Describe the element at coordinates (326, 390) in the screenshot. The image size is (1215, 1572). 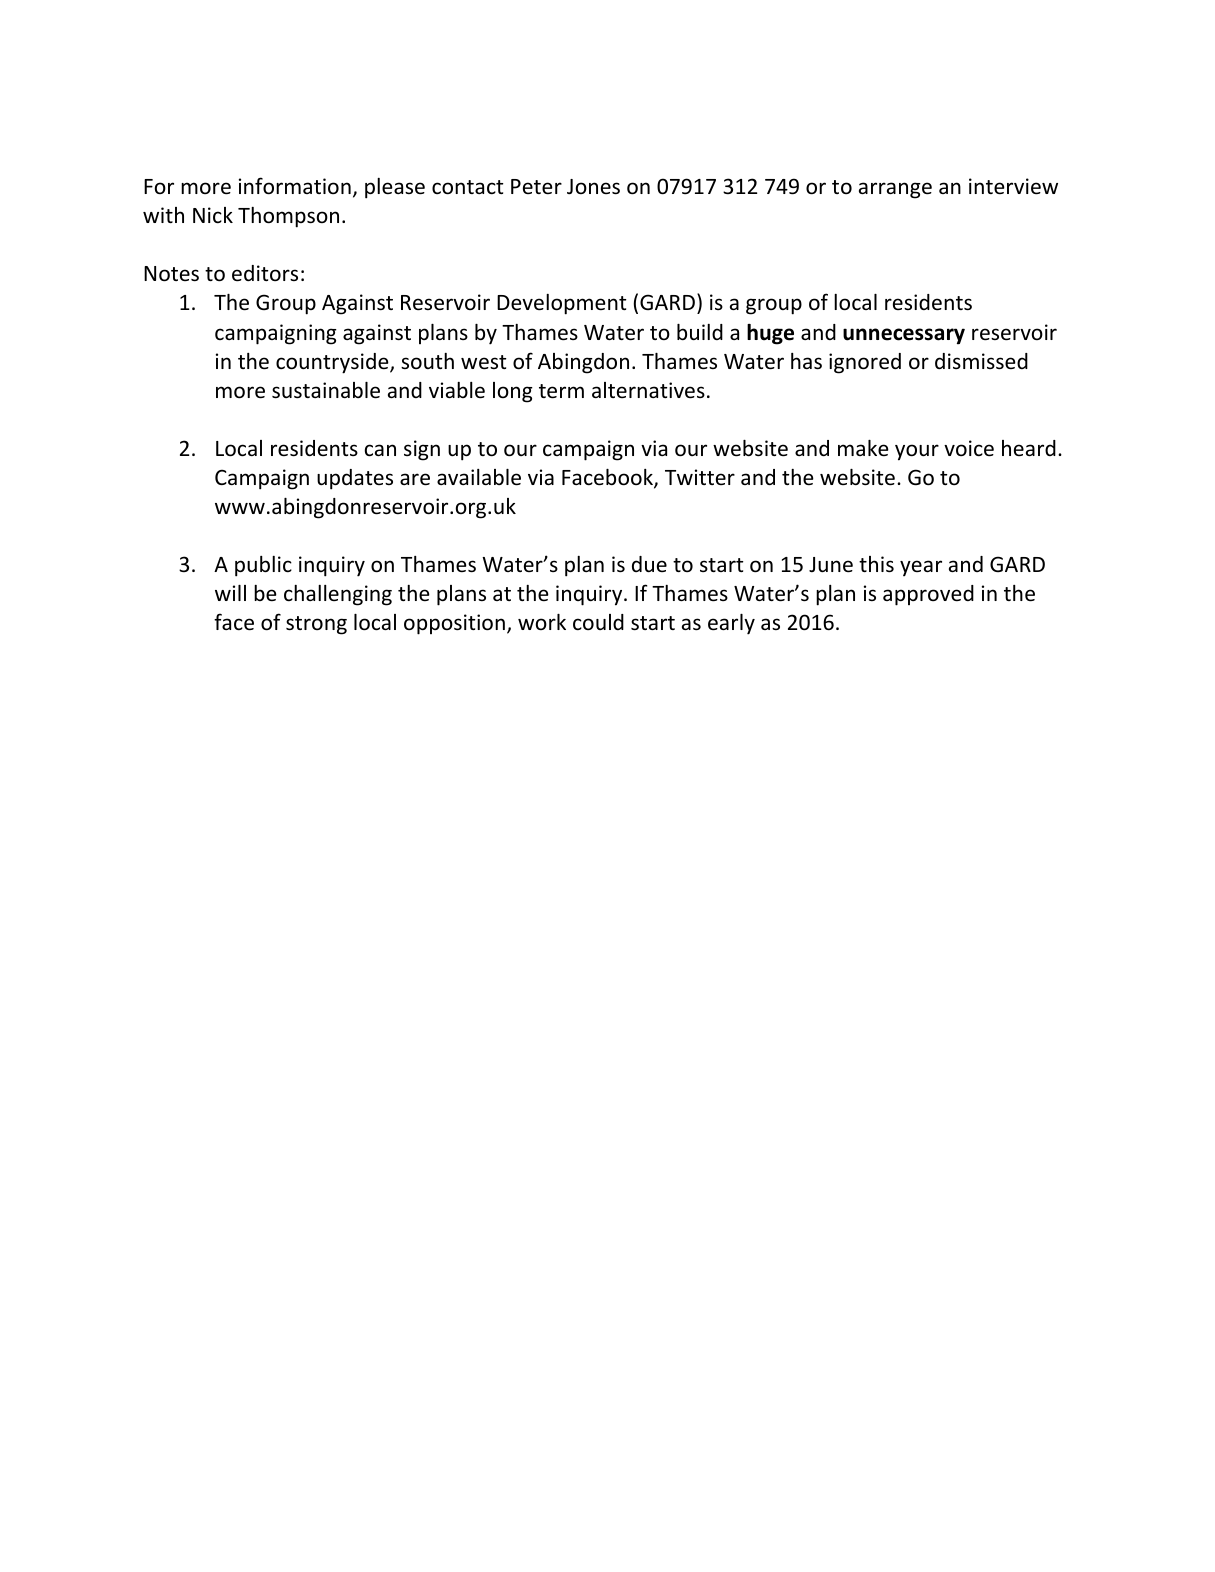
I see `sustainable` at that location.
